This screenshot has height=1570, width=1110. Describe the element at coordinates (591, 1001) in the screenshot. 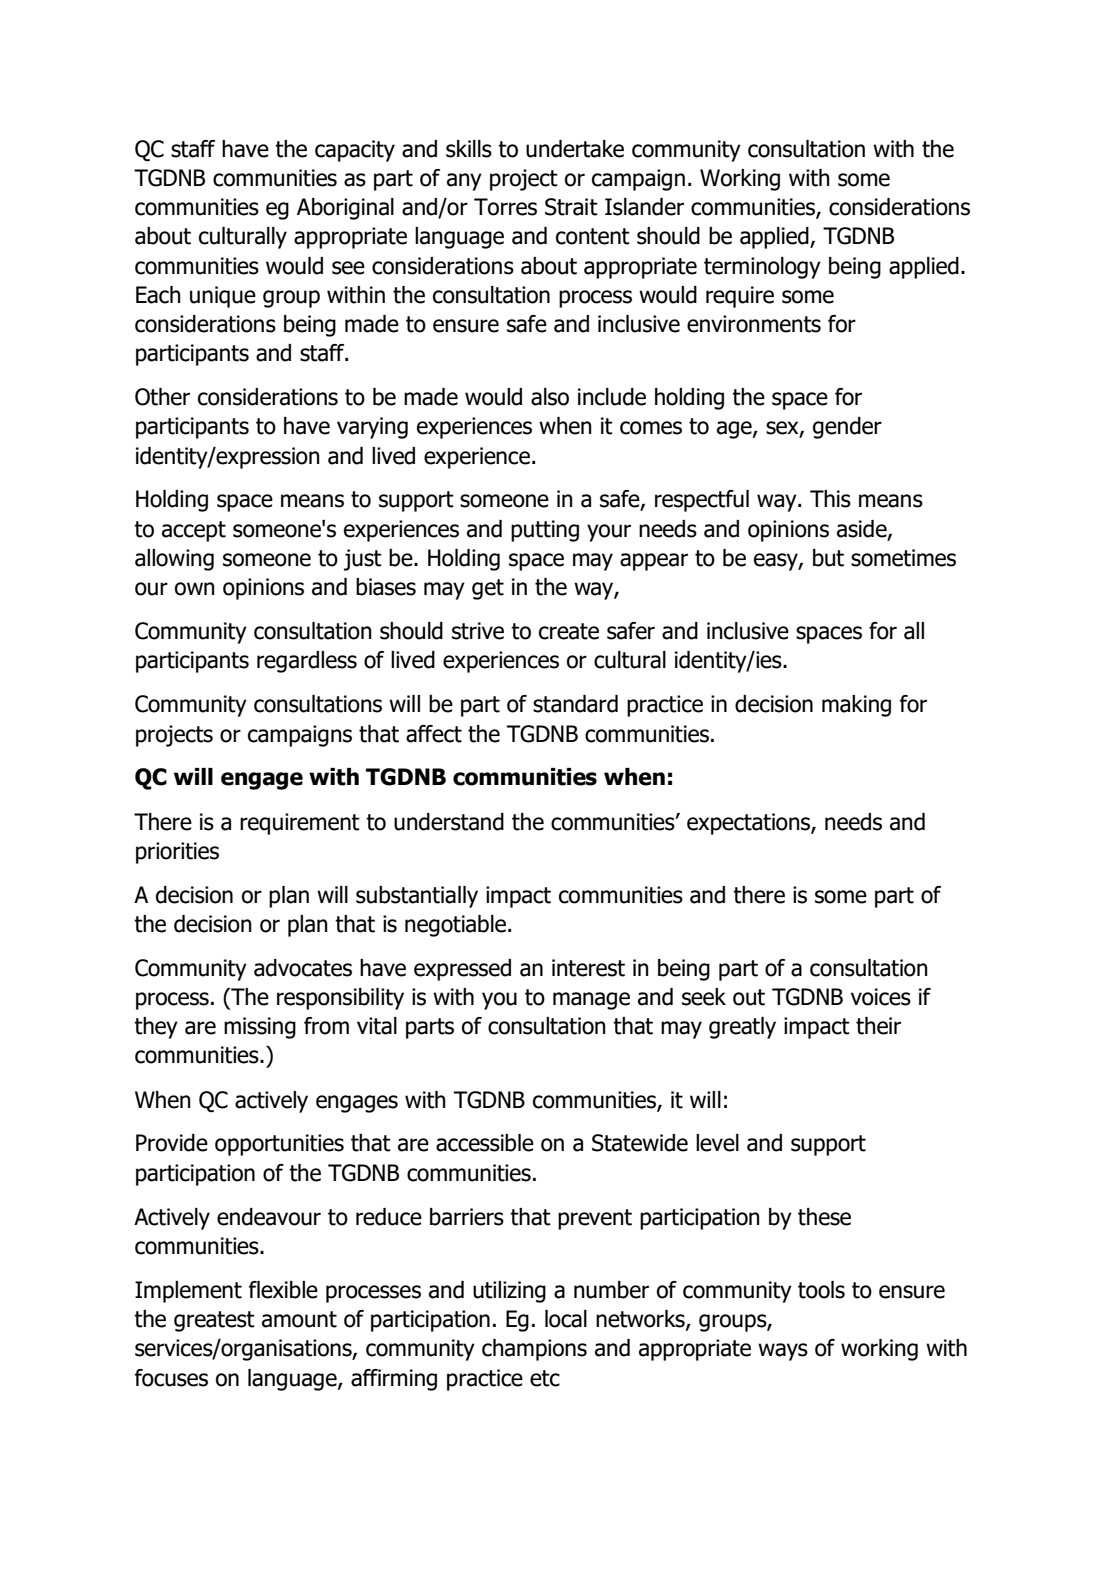

I see `manage` at that location.
